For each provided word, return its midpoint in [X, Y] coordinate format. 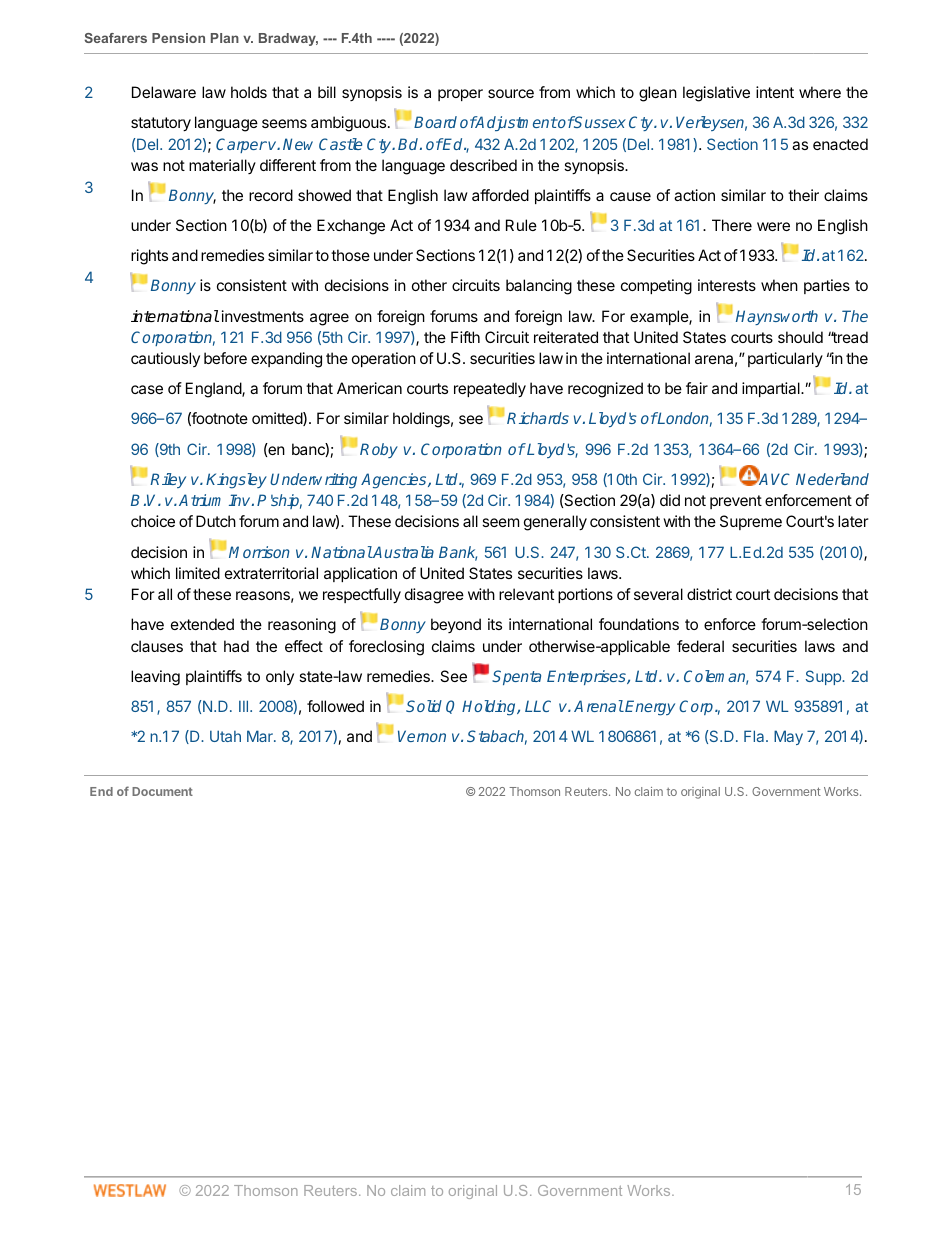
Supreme [751, 522]
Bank [458, 553]
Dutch [216, 521]
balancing [539, 287]
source [511, 93]
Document [162, 791]
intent [775, 92]
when [779, 285]
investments [263, 316]
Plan [225, 38]
